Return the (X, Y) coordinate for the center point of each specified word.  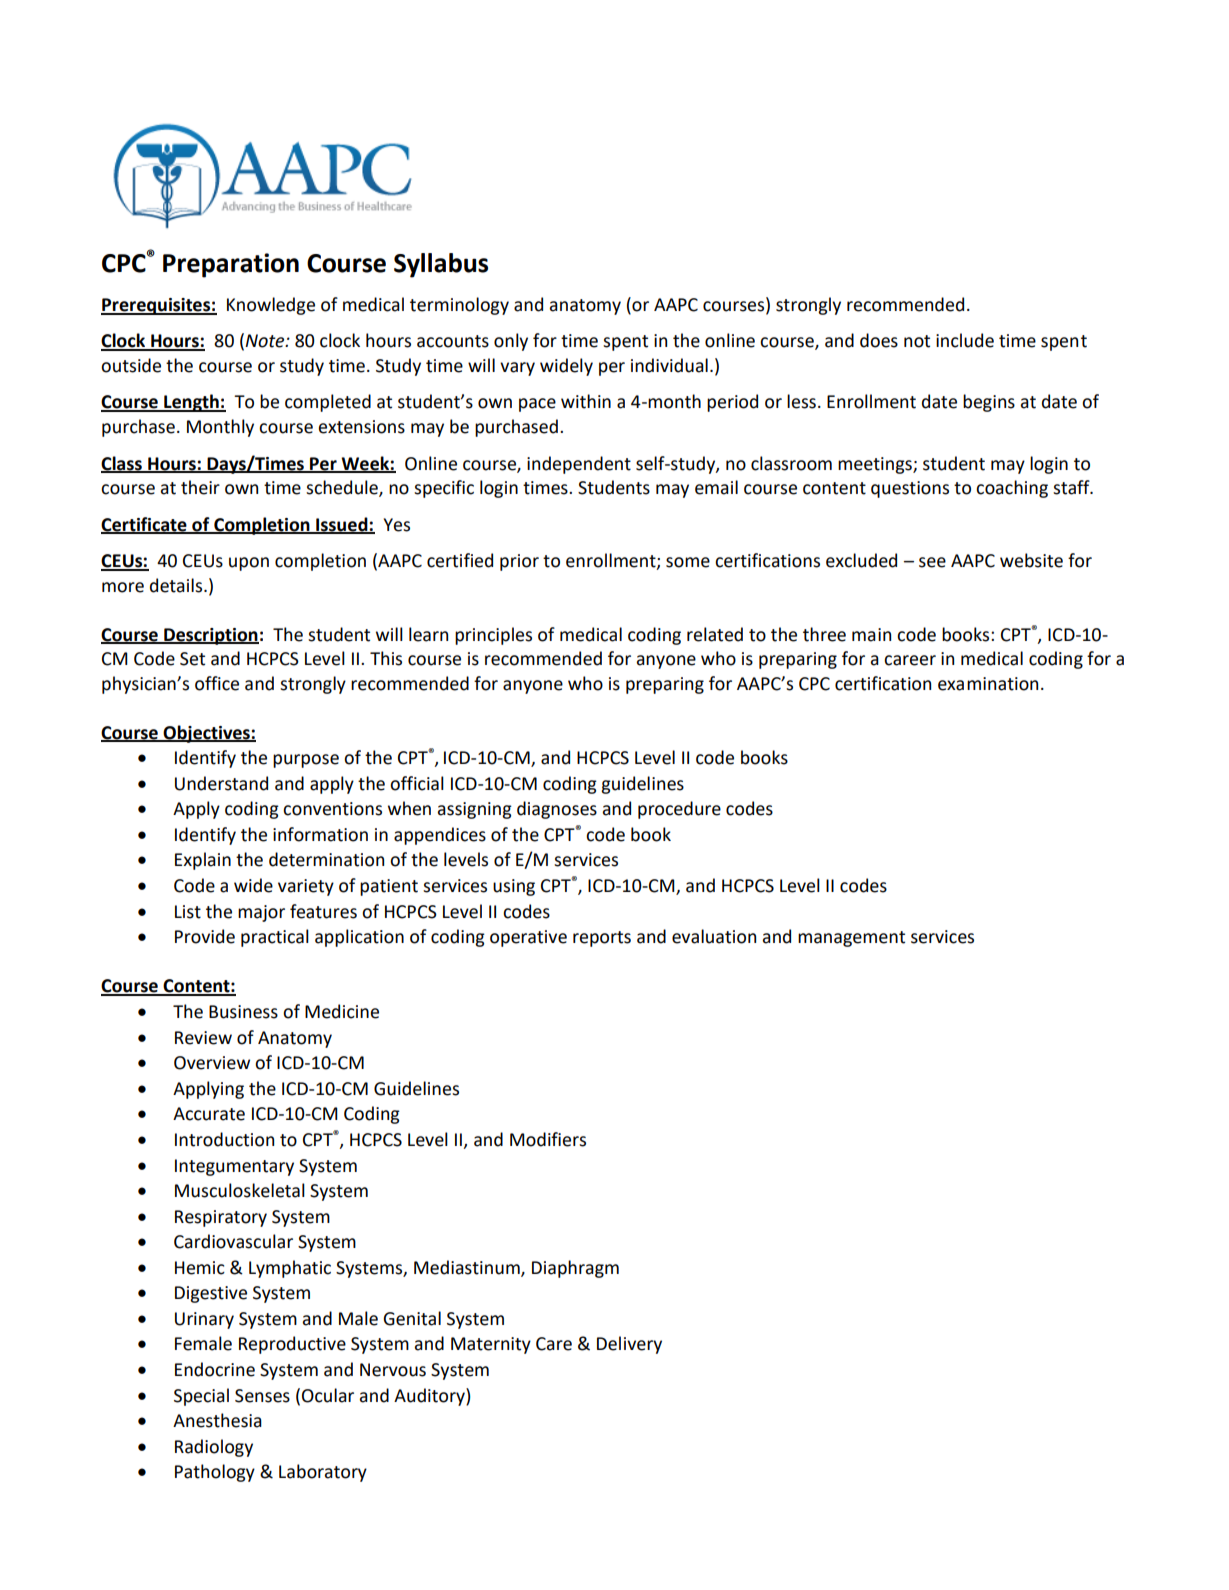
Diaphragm (575, 1269)
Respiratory (221, 1218)
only (511, 342)
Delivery (629, 1345)
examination (988, 684)
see (932, 562)
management (851, 939)
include (965, 340)
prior (519, 562)
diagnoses (557, 810)
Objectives (207, 734)
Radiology (214, 1448)
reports (602, 939)
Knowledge (271, 306)
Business (243, 1012)
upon (249, 564)
